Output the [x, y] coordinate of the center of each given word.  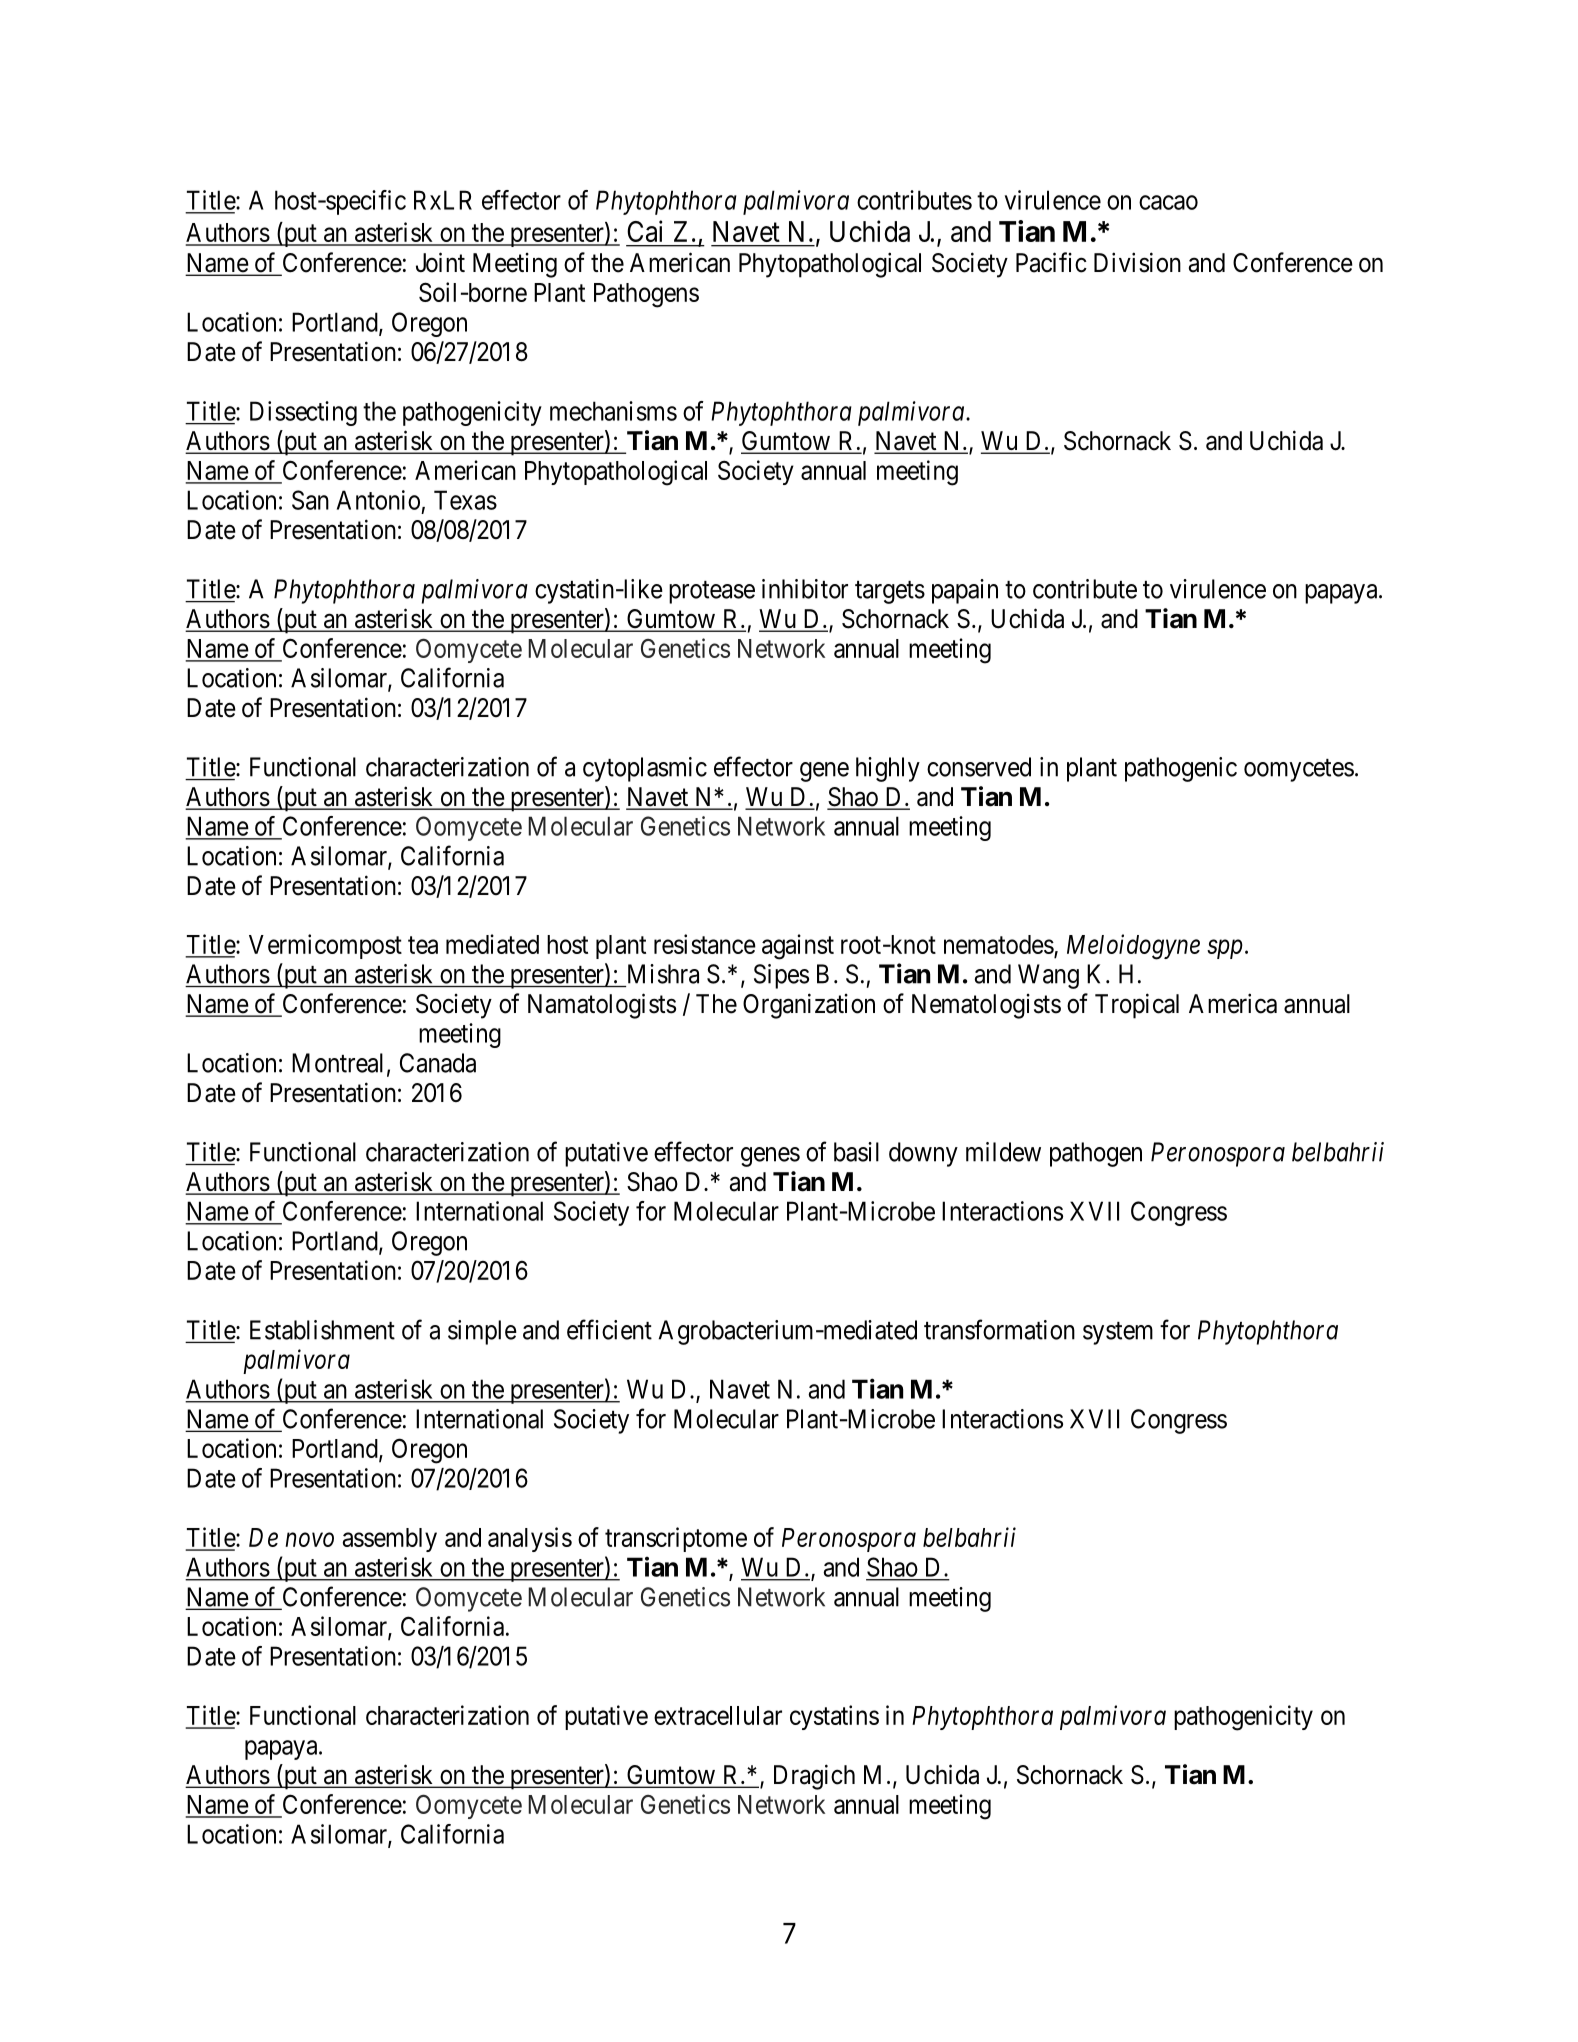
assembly [390, 1540]
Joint [440, 262]
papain [965, 591]
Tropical [1137, 1006]
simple [482, 1332]
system [1118, 1333]
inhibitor [805, 589]
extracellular [718, 1715]
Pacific [1051, 262]
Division [1137, 262]
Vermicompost [325, 946]
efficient [609, 1329]
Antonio [378, 500]
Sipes [781, 976]
